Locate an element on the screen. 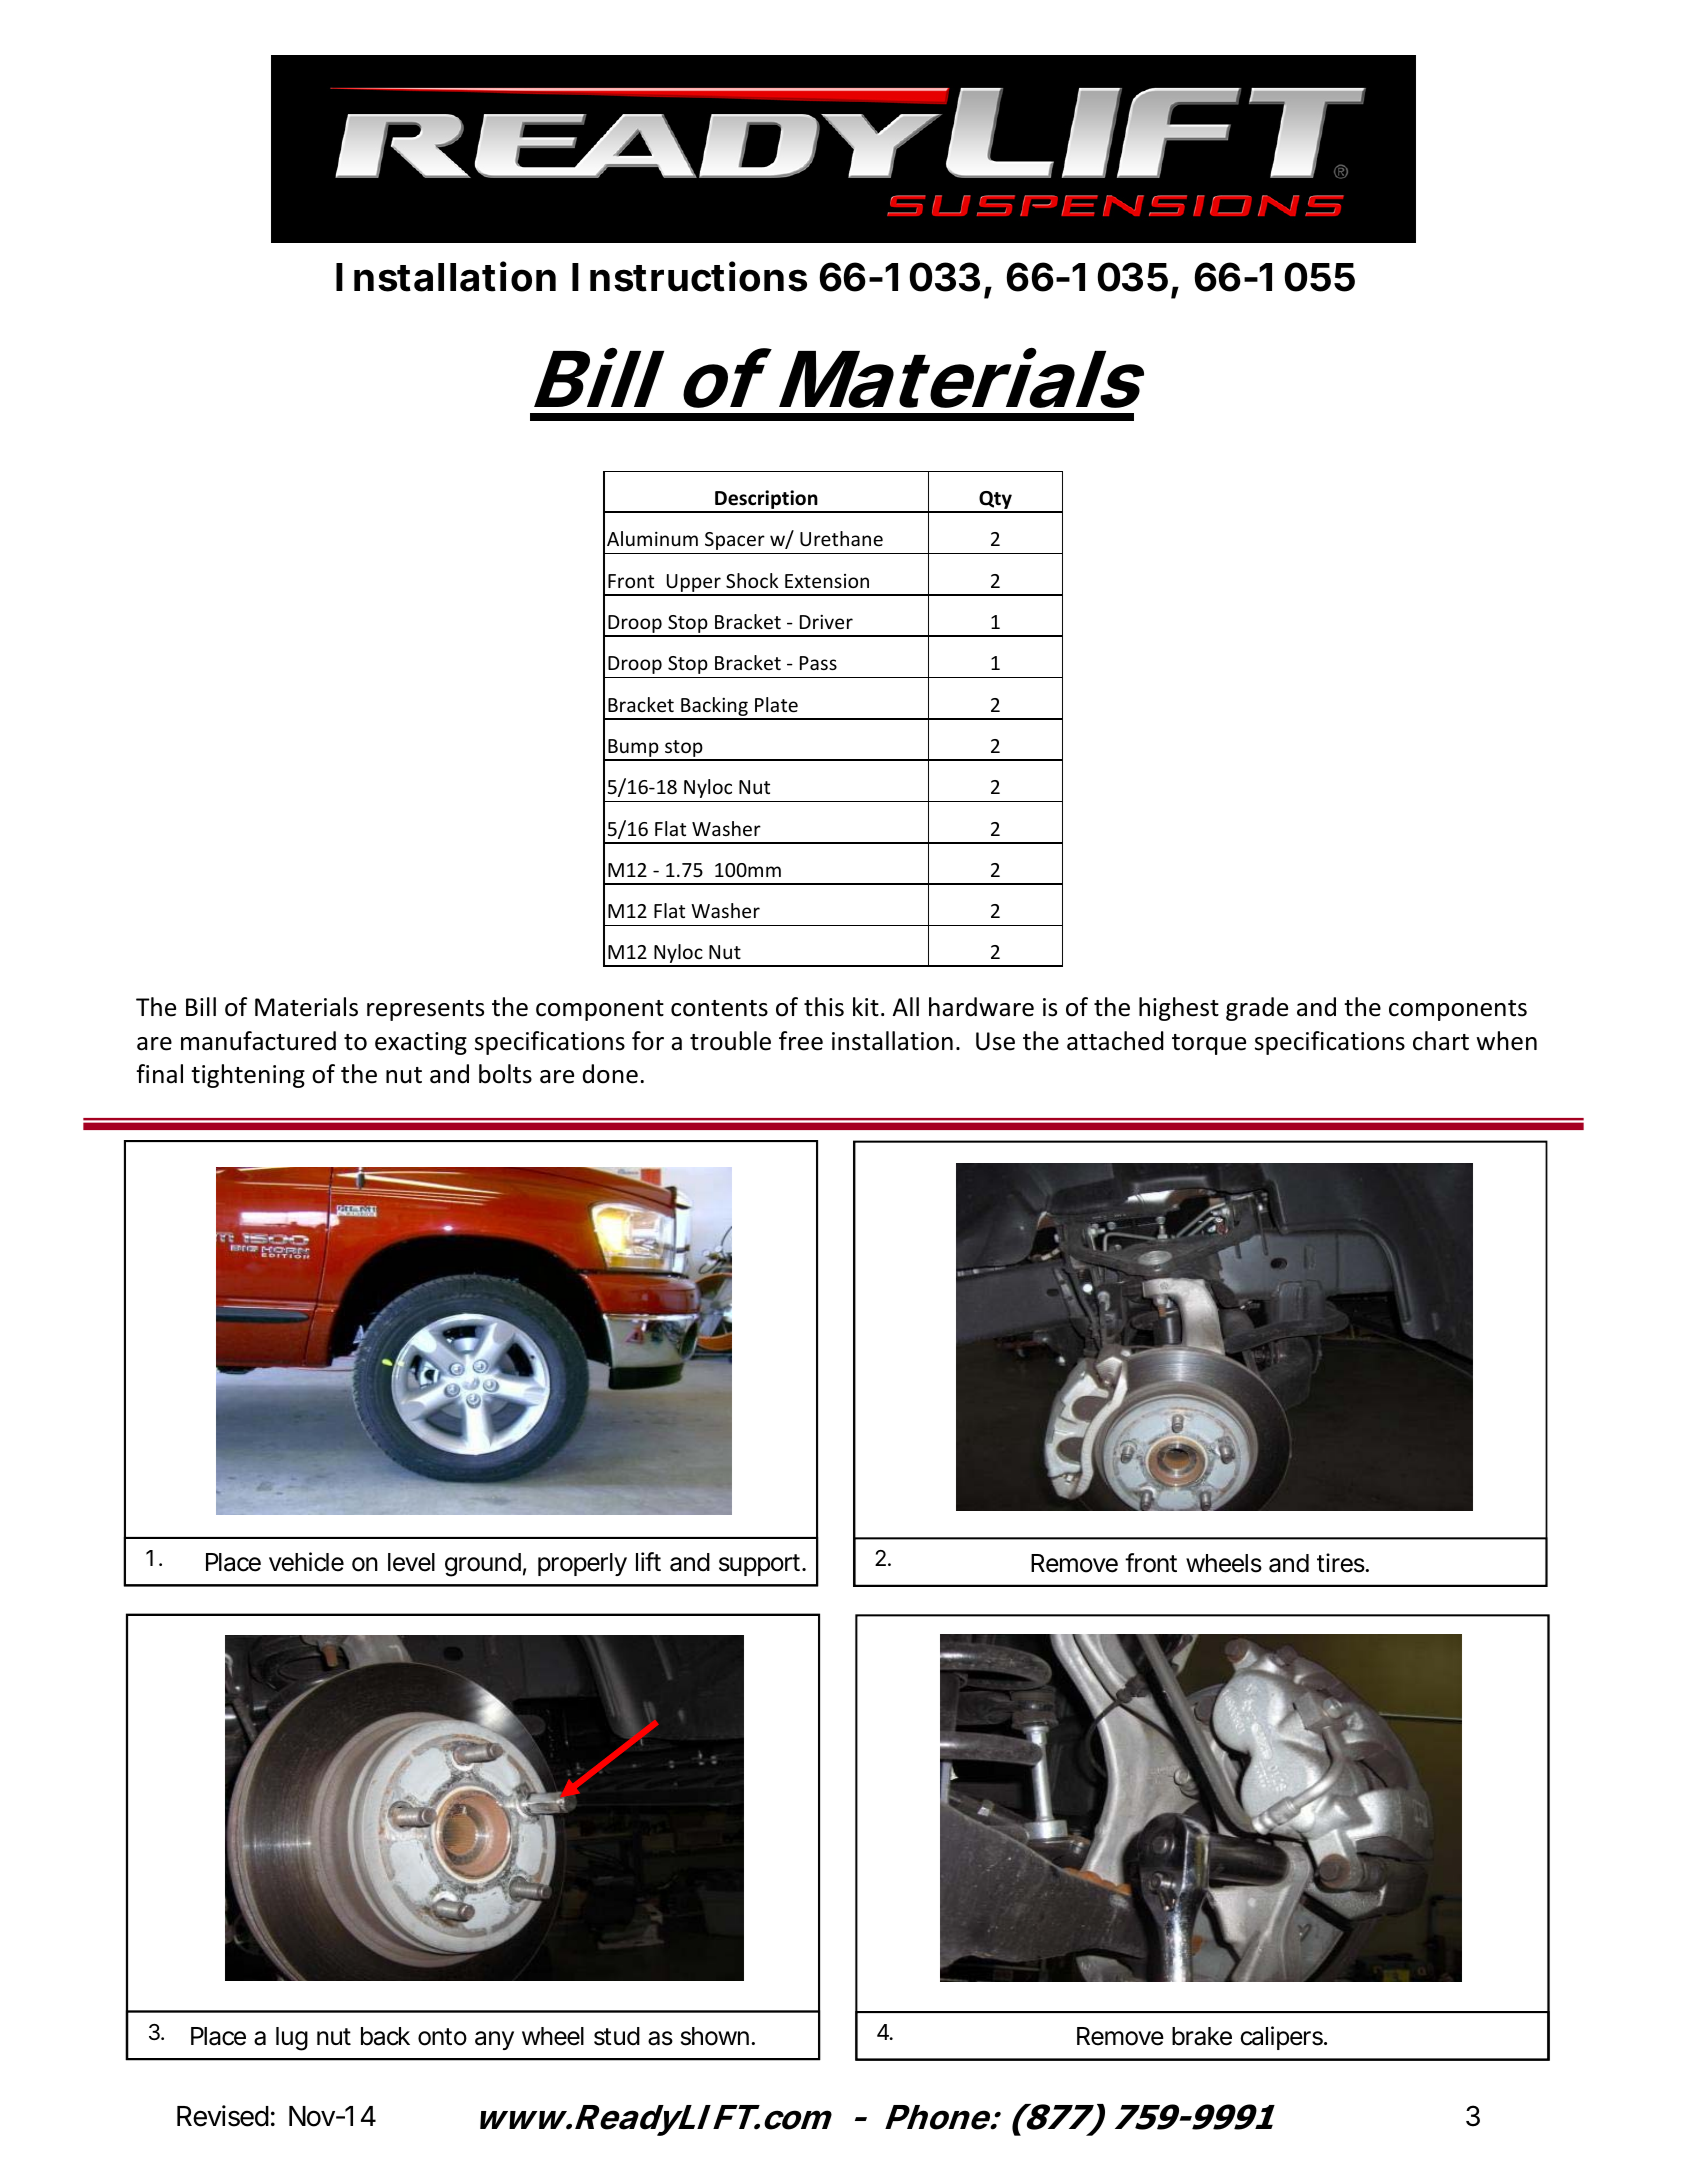  Pass is located at coordinates (818, 663).
